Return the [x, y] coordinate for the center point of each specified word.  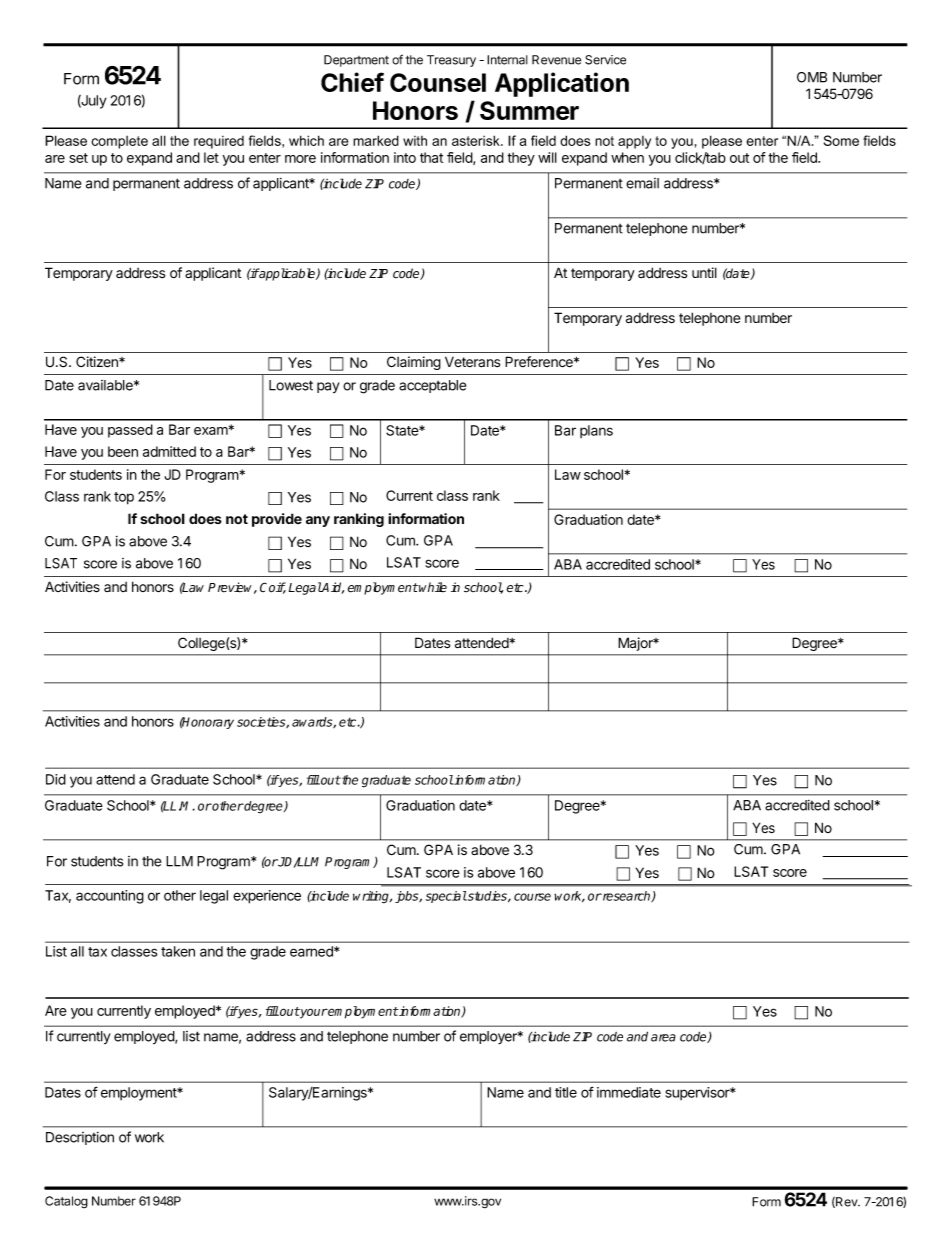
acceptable [432, 386]
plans [596, 431]
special [446, 897]
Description [80, 1138]
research [627, 896]
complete [119, 142]
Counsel [438, 82]
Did [56, 779]
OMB [812, 77]
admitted [169, 451]
